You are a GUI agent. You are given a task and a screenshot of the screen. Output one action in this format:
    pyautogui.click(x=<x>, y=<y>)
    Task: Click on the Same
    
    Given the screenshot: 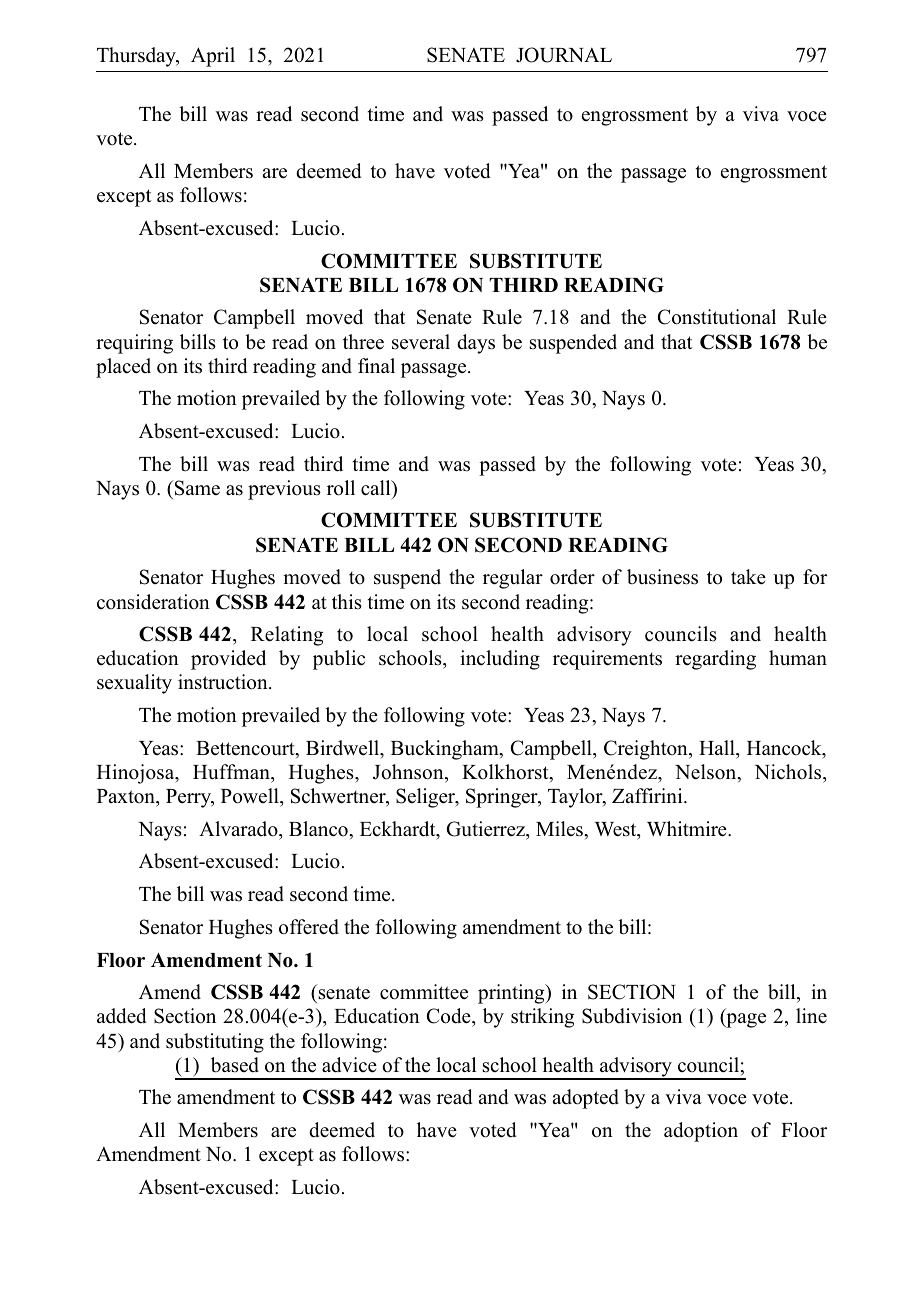 What is the action you would take?
    pyautogui.click(x=197, y=488)
